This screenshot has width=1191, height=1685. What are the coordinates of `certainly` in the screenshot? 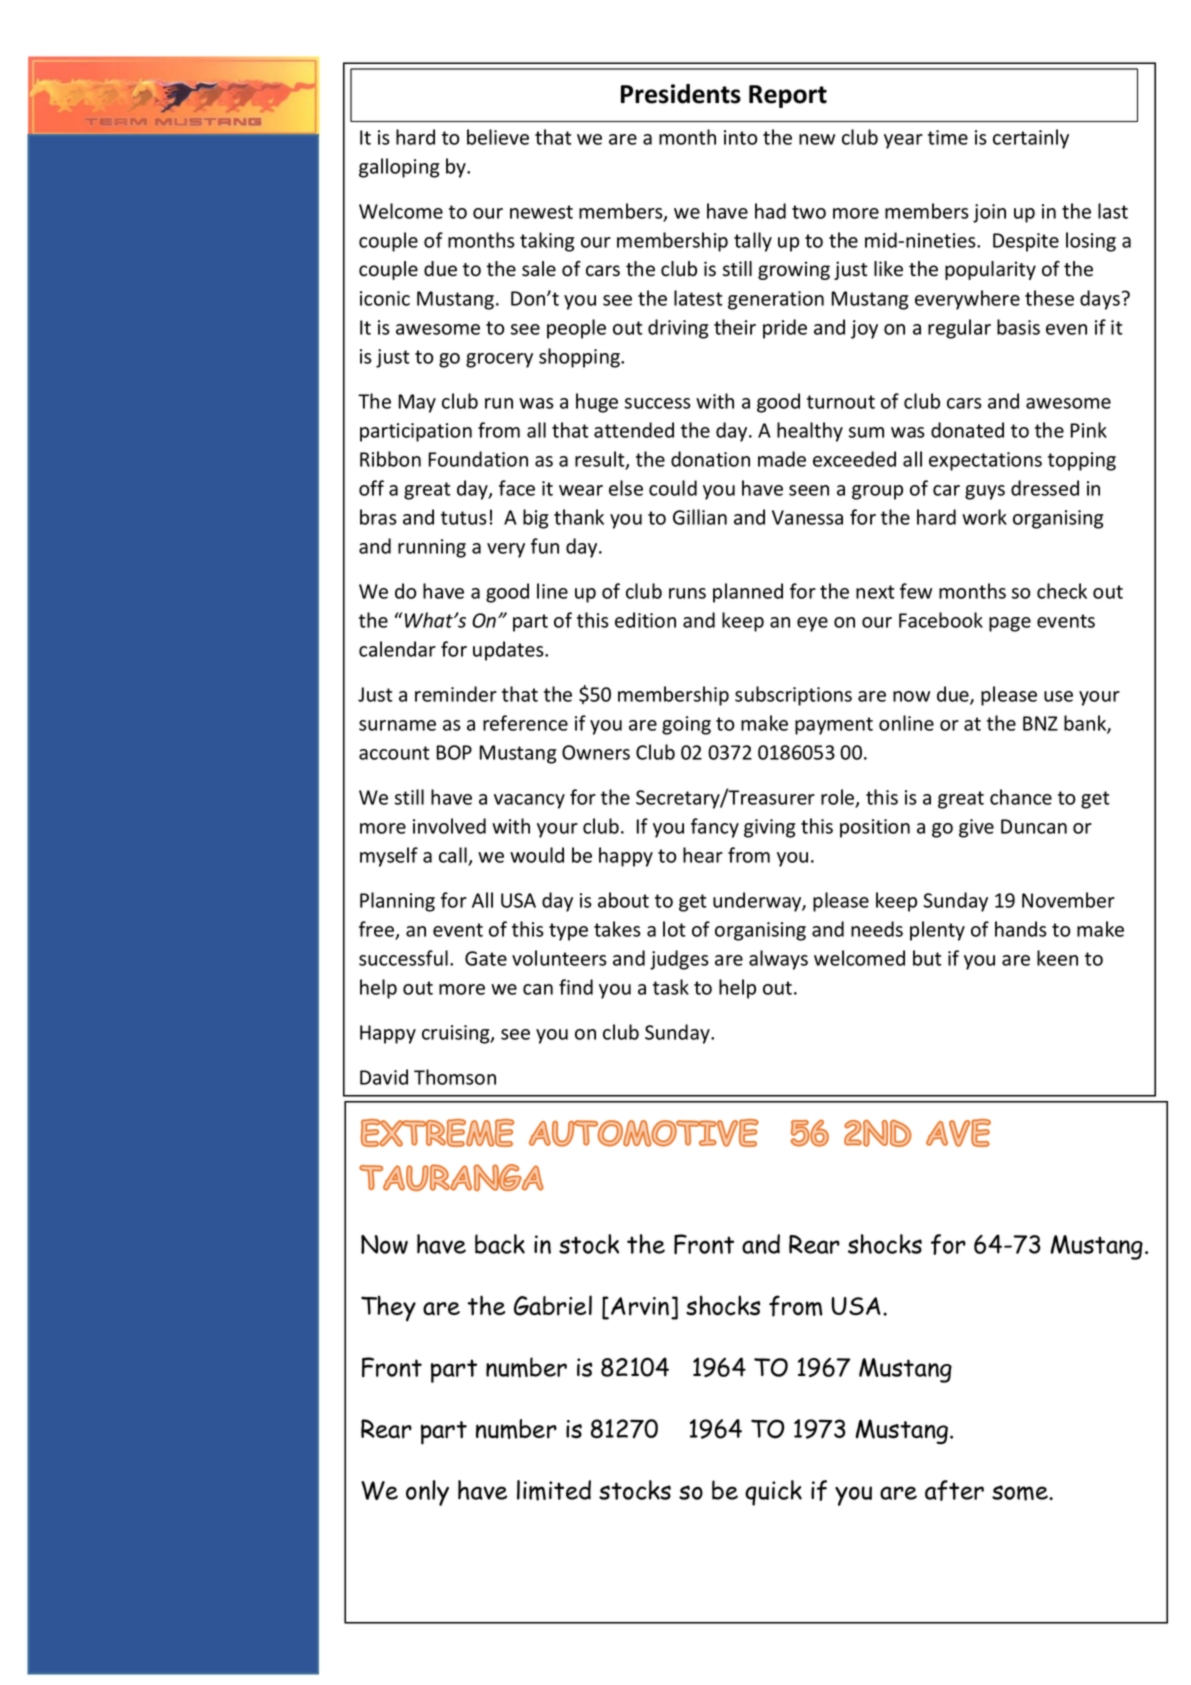 It's located at (1031, 139).
